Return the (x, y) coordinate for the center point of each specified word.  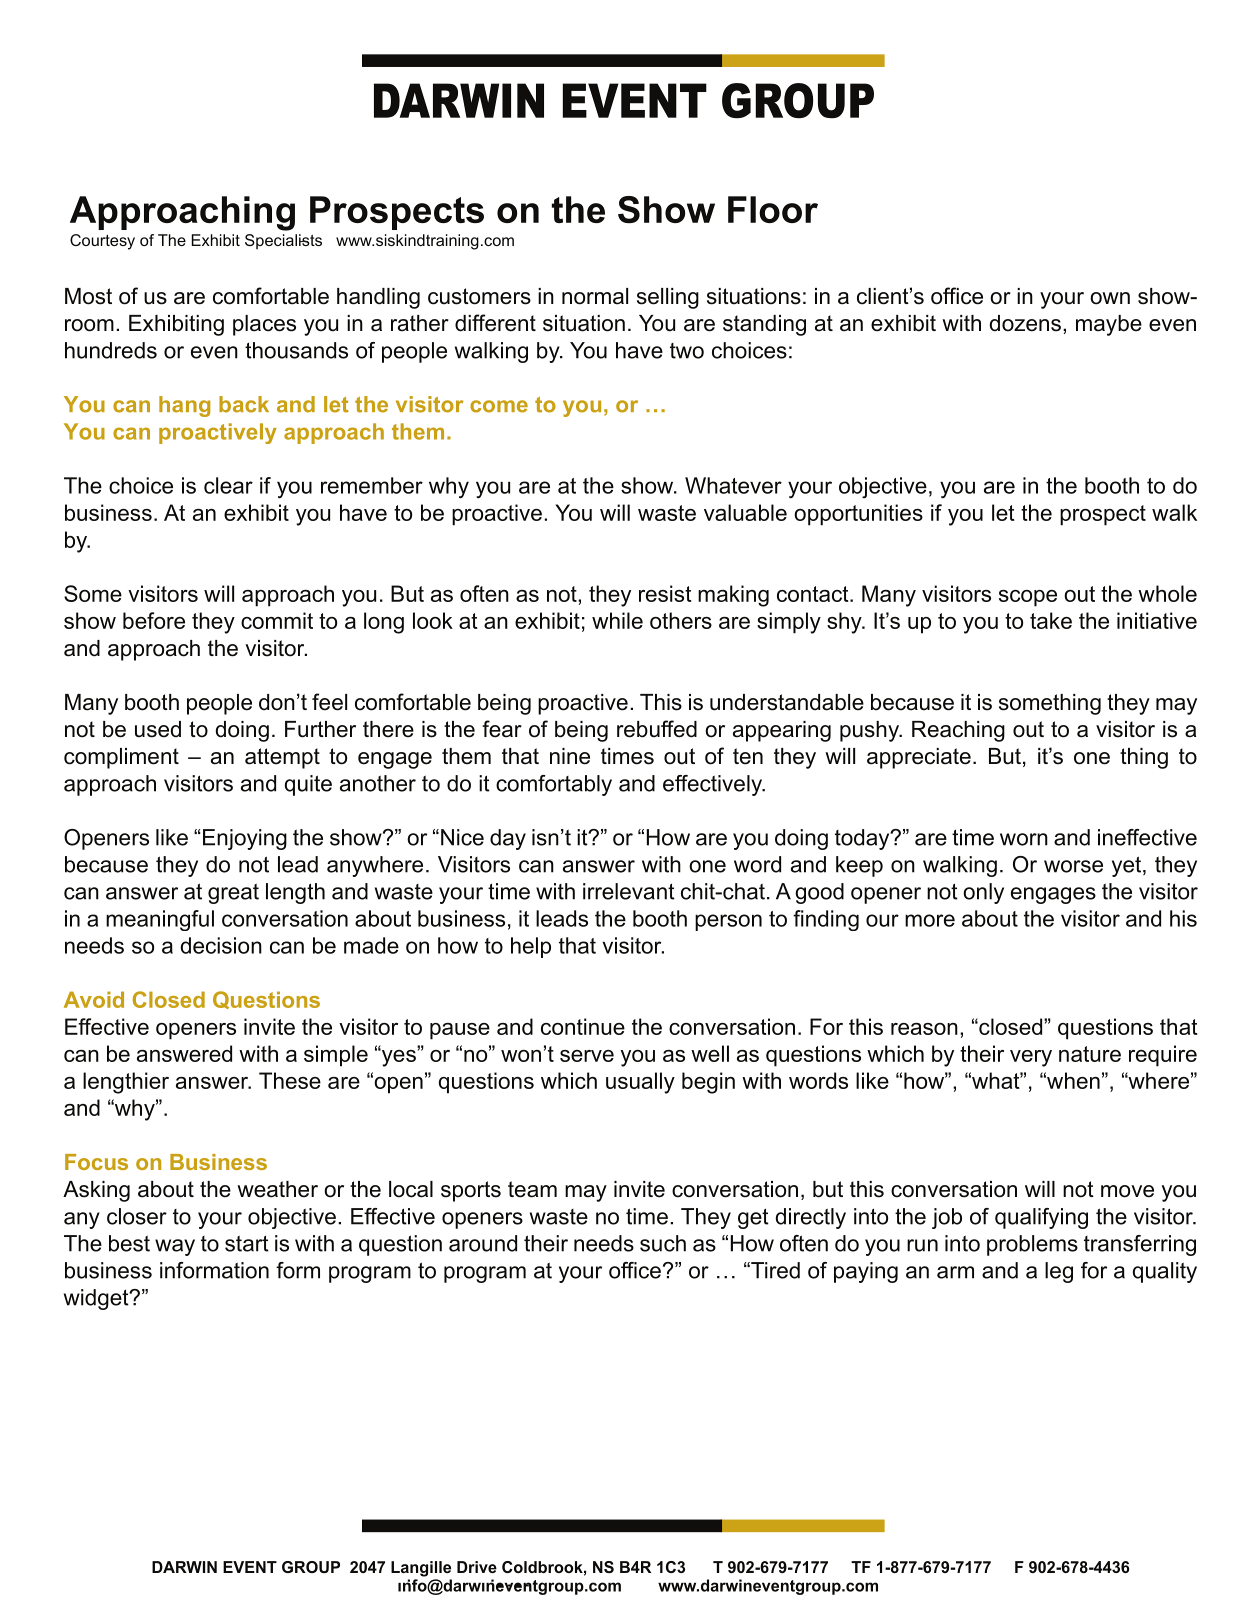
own (1110, 298)
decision (221, 945)
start (247, 1243)
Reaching (958, 731)
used (158, 729)
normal (595, 296)
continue (583, 1026)
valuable (745, 512)
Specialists (283, 241)
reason (924, 1029)
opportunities (858, 515)
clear (228, 485)
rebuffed (657, 729)
